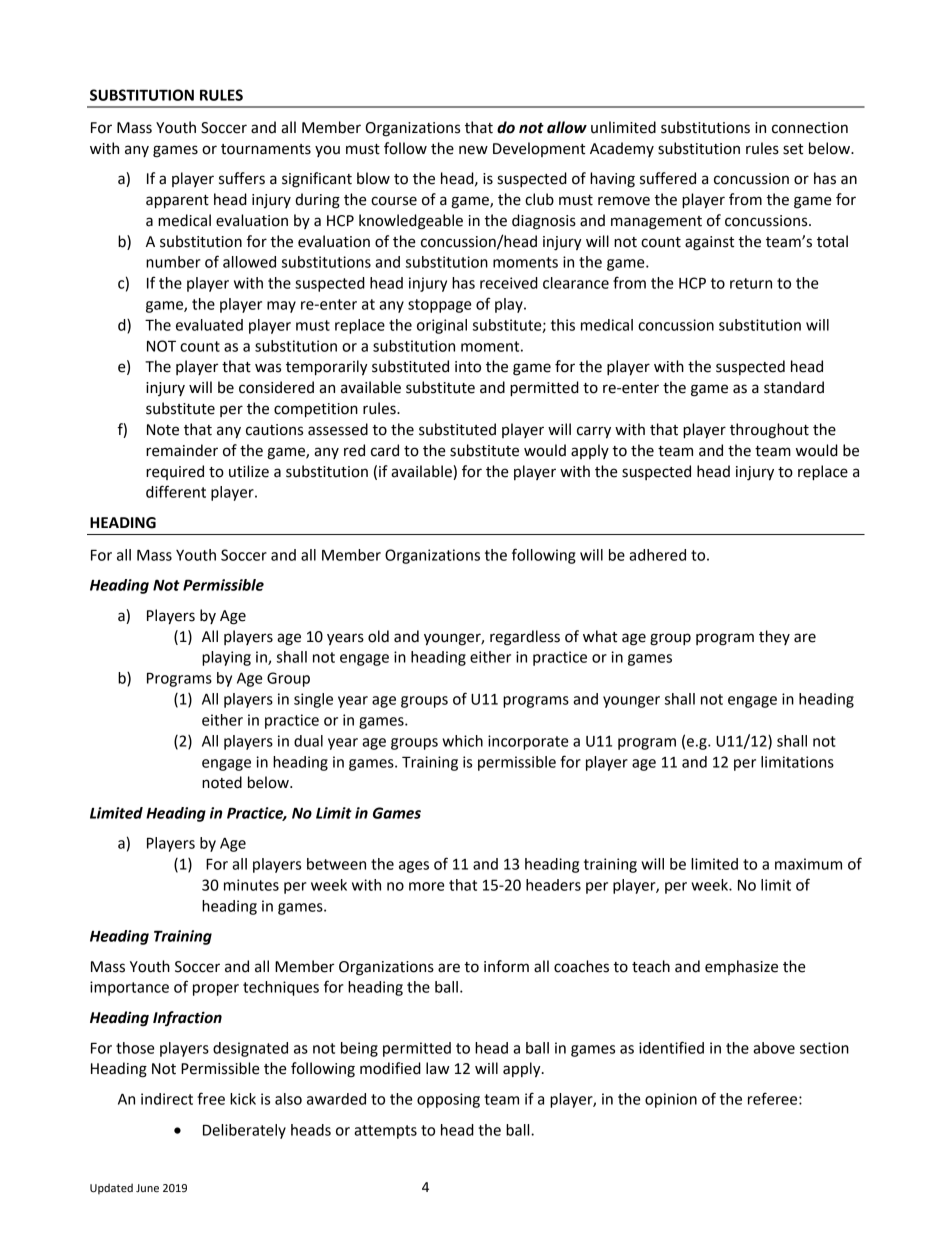 Image resolution: width=952 pixels, height=1233 pixels. Describe the element at coordinates (244, 1131) in the screenshot. I see `Deliberately` at that location.
